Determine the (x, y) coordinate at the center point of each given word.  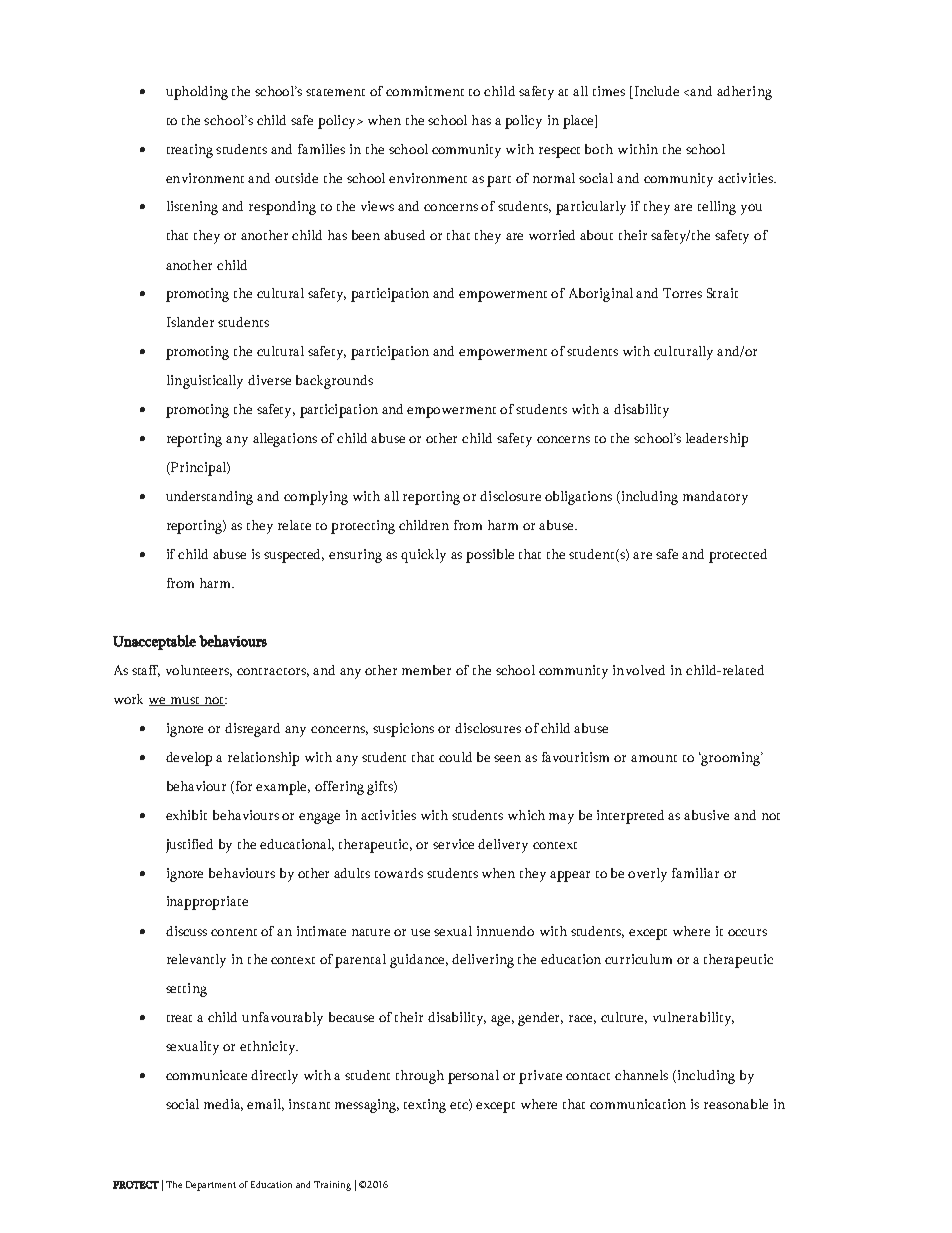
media (223, 1105)
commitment (425, 91)
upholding (197, 93)
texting (425, 1106)
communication (638, 1104)
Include (657, 91)
